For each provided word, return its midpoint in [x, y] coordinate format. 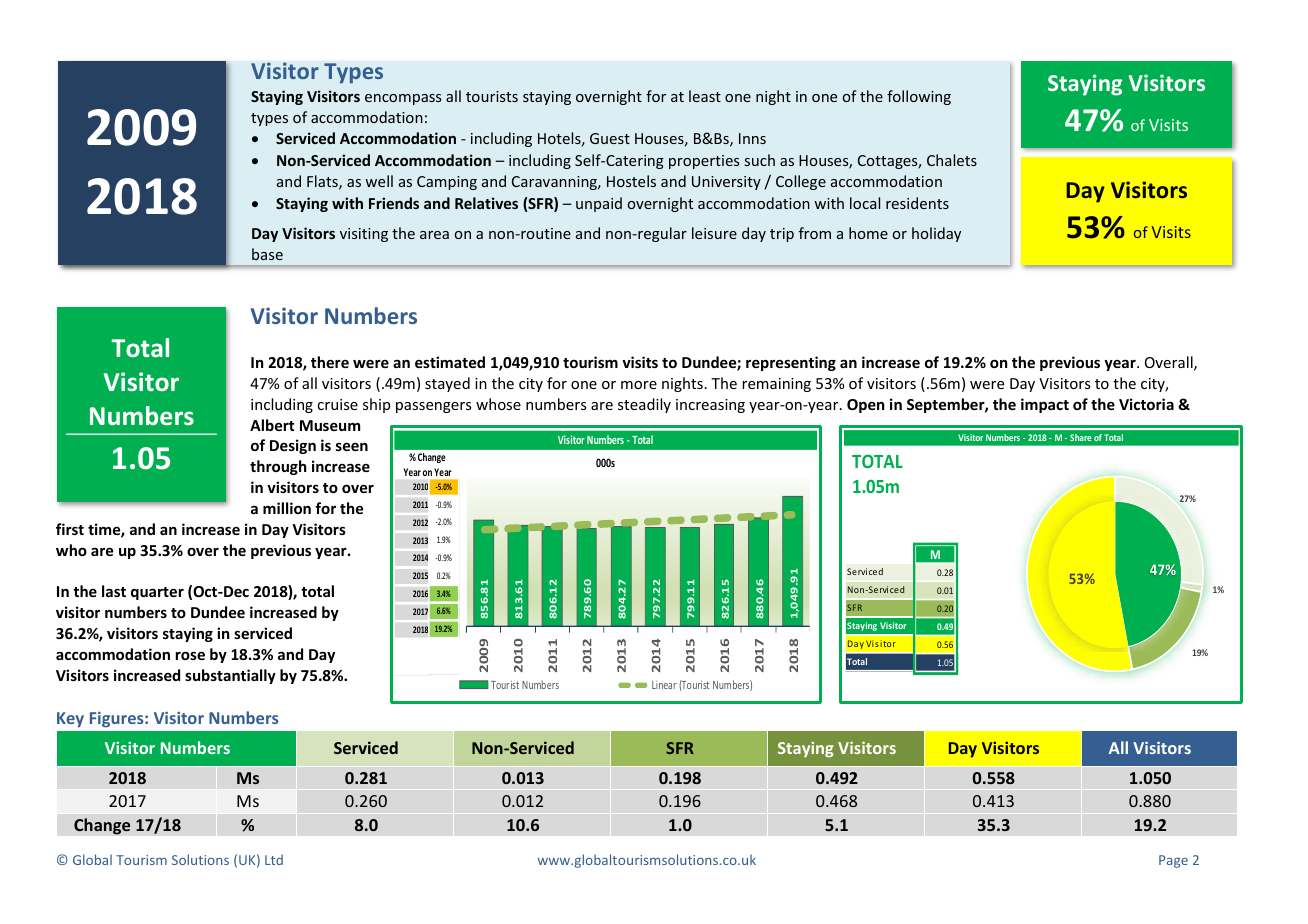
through [278, 467]
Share [1080, 437]
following [919, 97]
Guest [610, 138]
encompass [403, 99]
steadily [644, 405]
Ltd [274, 859]
